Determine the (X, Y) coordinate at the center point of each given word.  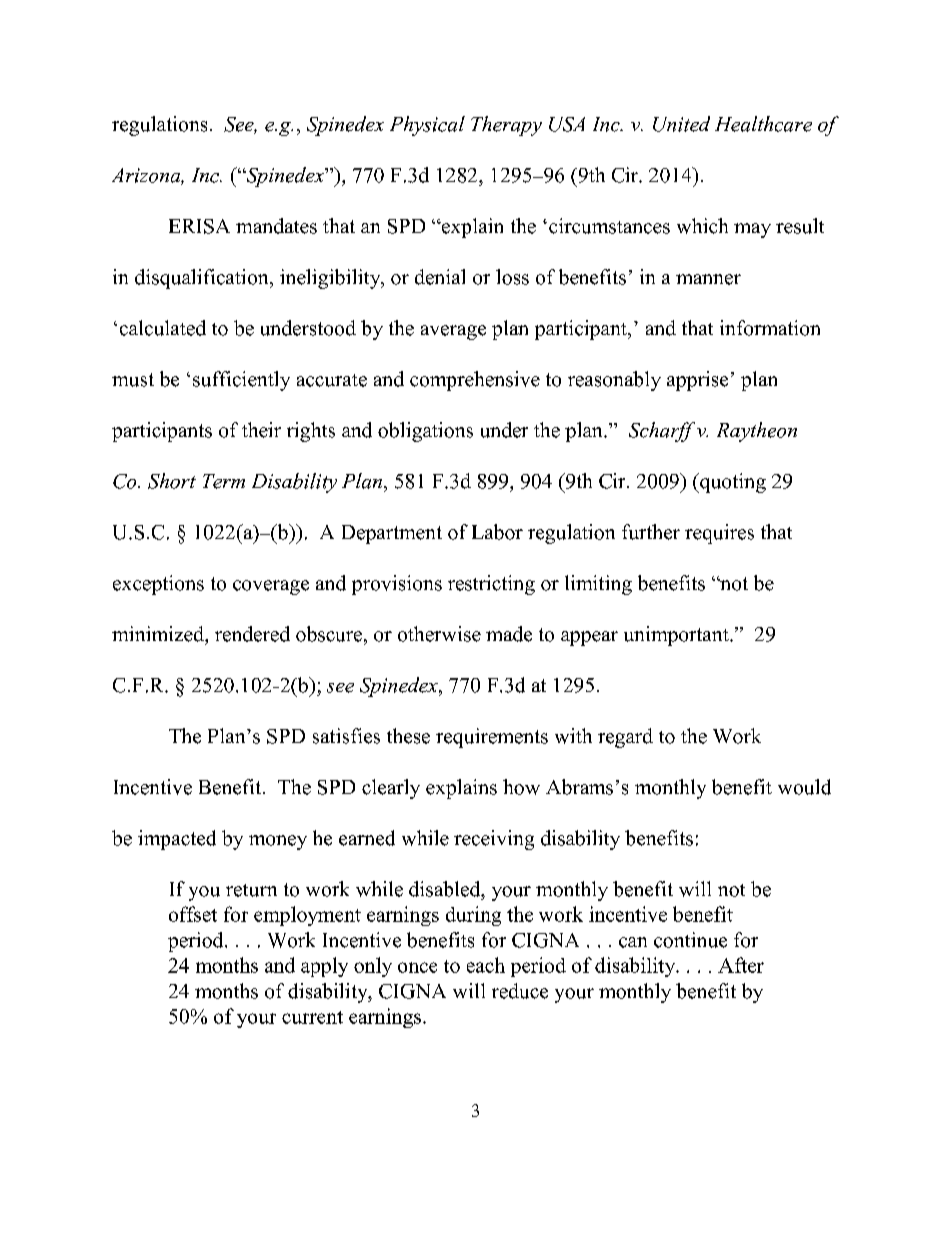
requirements (492, 738)
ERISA (199, 226)
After (741, 965)
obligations (425, 432)
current (312, 1017)
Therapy (506, 126)
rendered (252, 634)
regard (625, 738)
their (261, 430)
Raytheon (757, 432)
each (486, 965)
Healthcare (763, 124)
